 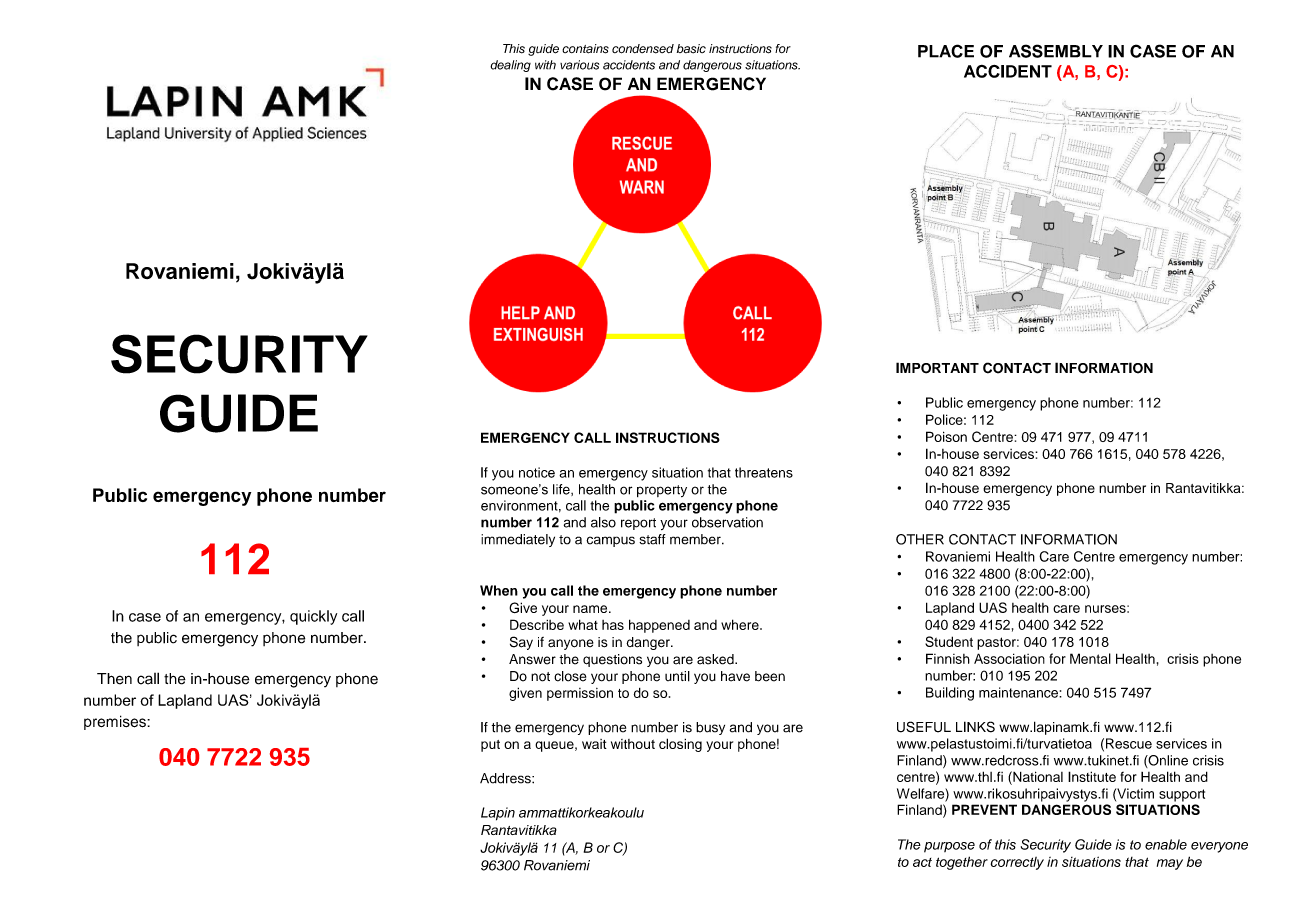 What do you see at coordinates (643, 49) in the screenshot?
I see `condensed` at bounding box center [643, 49].
